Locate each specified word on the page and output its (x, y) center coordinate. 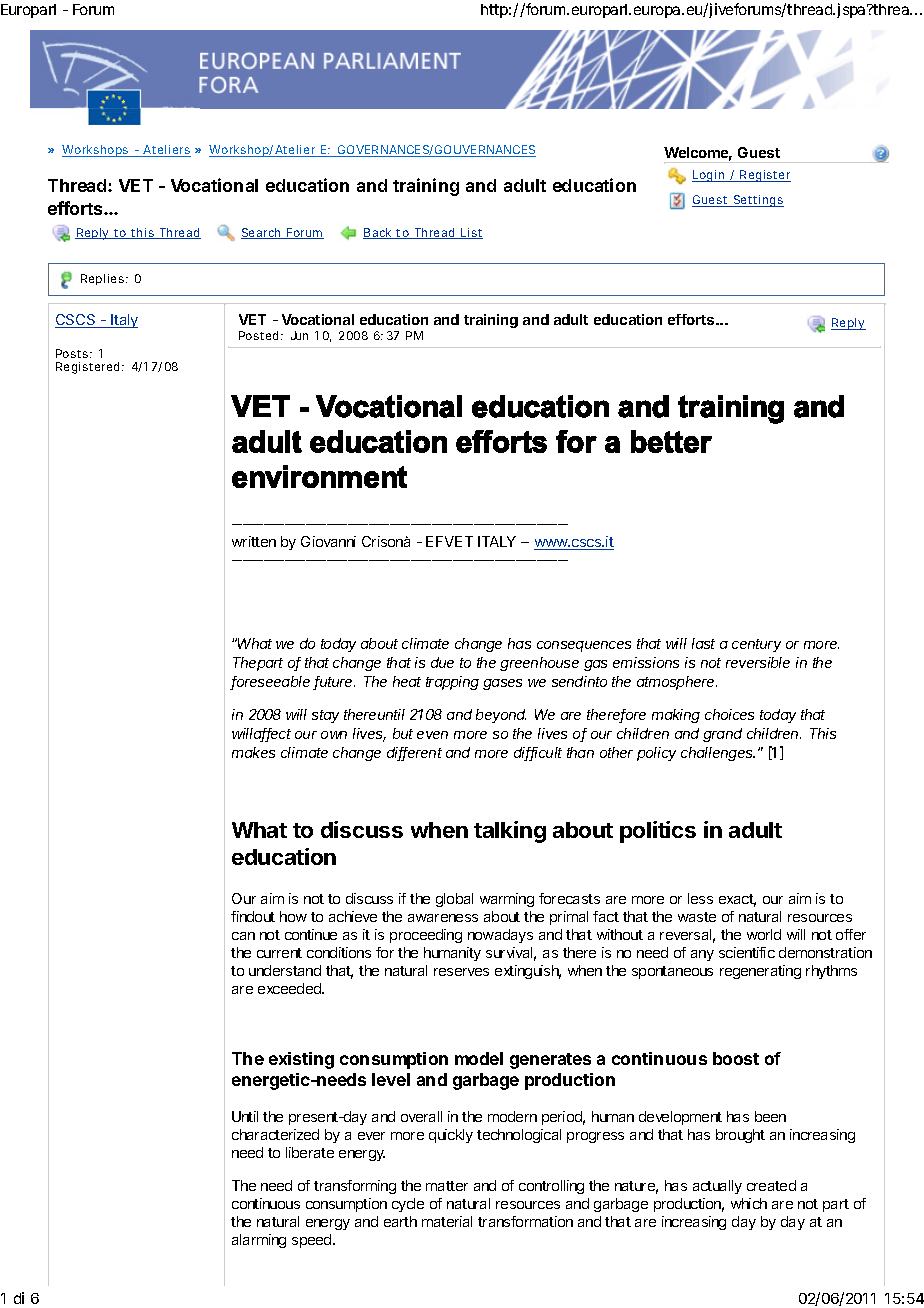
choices (729, 714)
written (254, 541)
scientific (747, 952)
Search (262, 233)
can (243, 936)
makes (253, 752)
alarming (259, 1241)
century (756, 645)
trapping (452, 683)
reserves (461, 972)
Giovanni (328, 541)
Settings (757, 201)
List (471, 233)
